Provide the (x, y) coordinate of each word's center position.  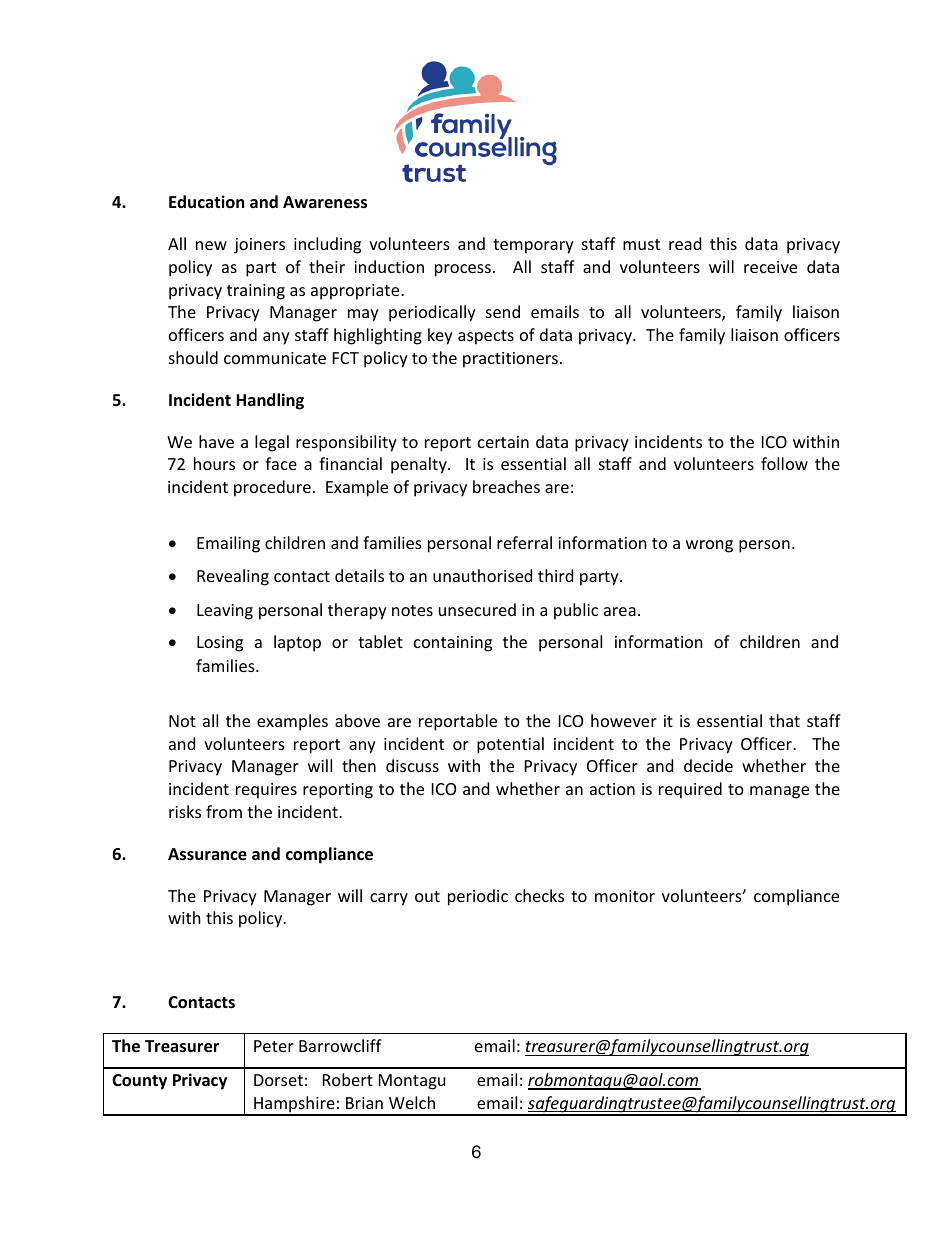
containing (453, 644)
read (685, 243)
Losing (220, 644)
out (427, 896)
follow (784, 463)
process (463, 270)
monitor (625, 896)
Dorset (278, 1080)
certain (503, 442)
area (620, 611)
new (211, 245)
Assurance (207, 854)
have (216, 441)
